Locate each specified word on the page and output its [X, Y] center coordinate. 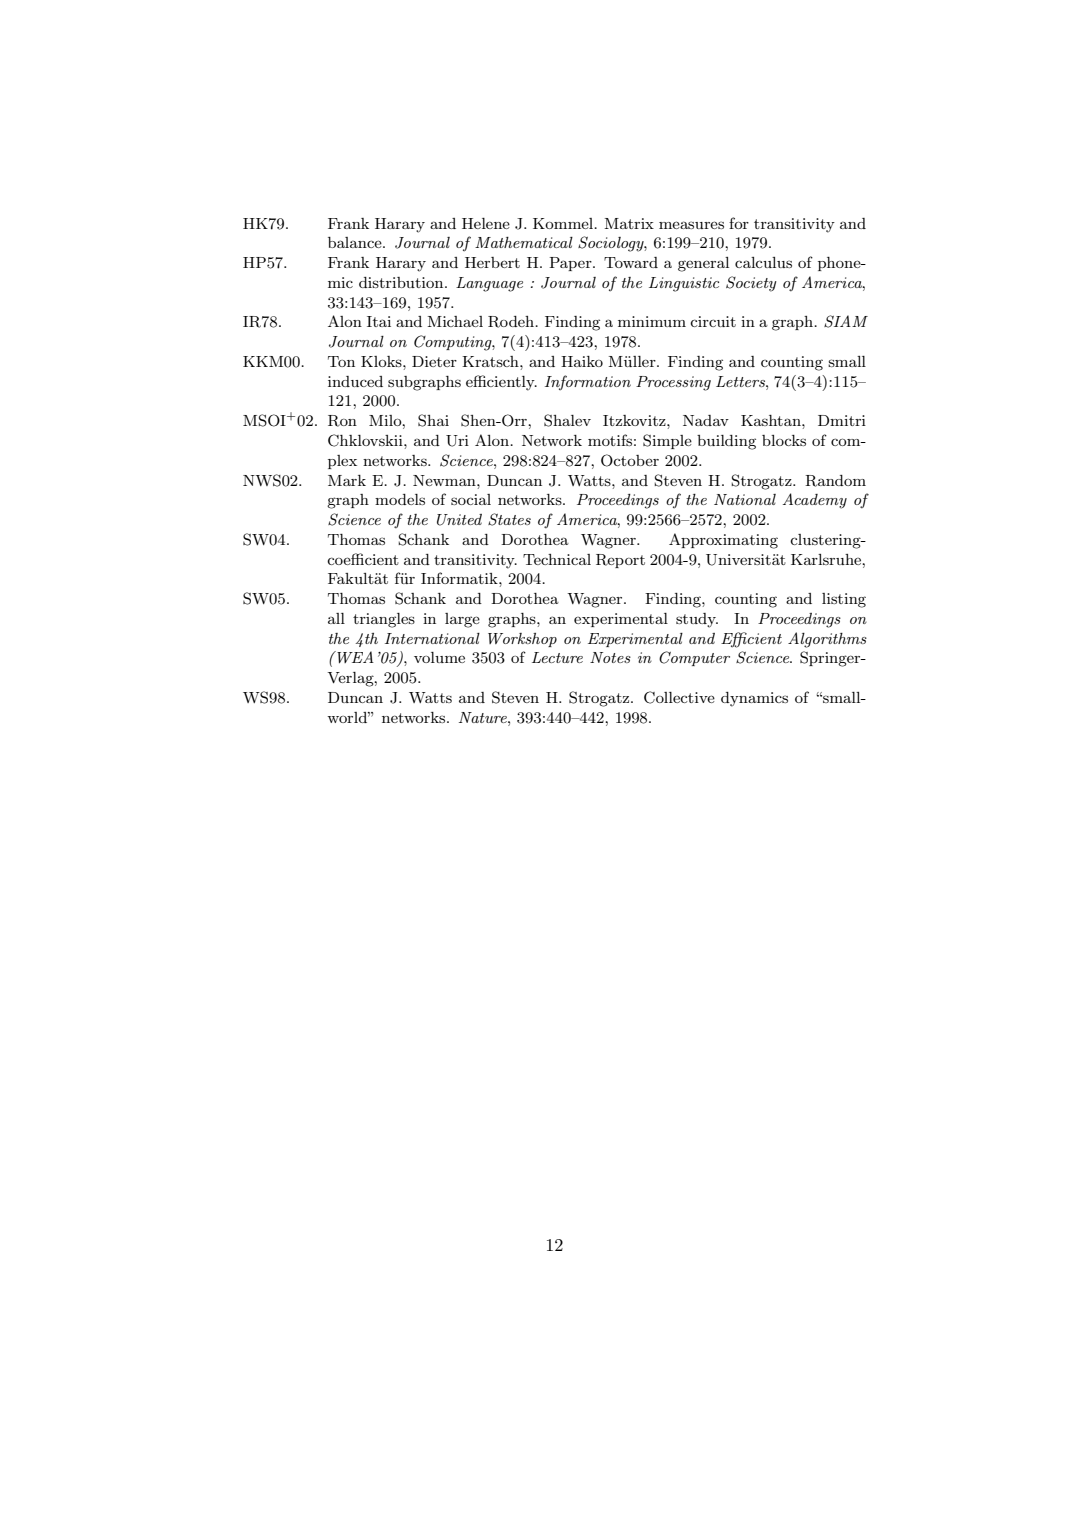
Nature [484, 717]
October [630, 460]
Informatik [460, 578]
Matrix [629, 223]
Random [835, 481]
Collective [679, 697]
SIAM [846, 321]
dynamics [754, 699]
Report [620, 561]
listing [844, 600]
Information [588, 382]
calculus [763, 262]
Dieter [434, 361]
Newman [445, 480]
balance [356, 242]
